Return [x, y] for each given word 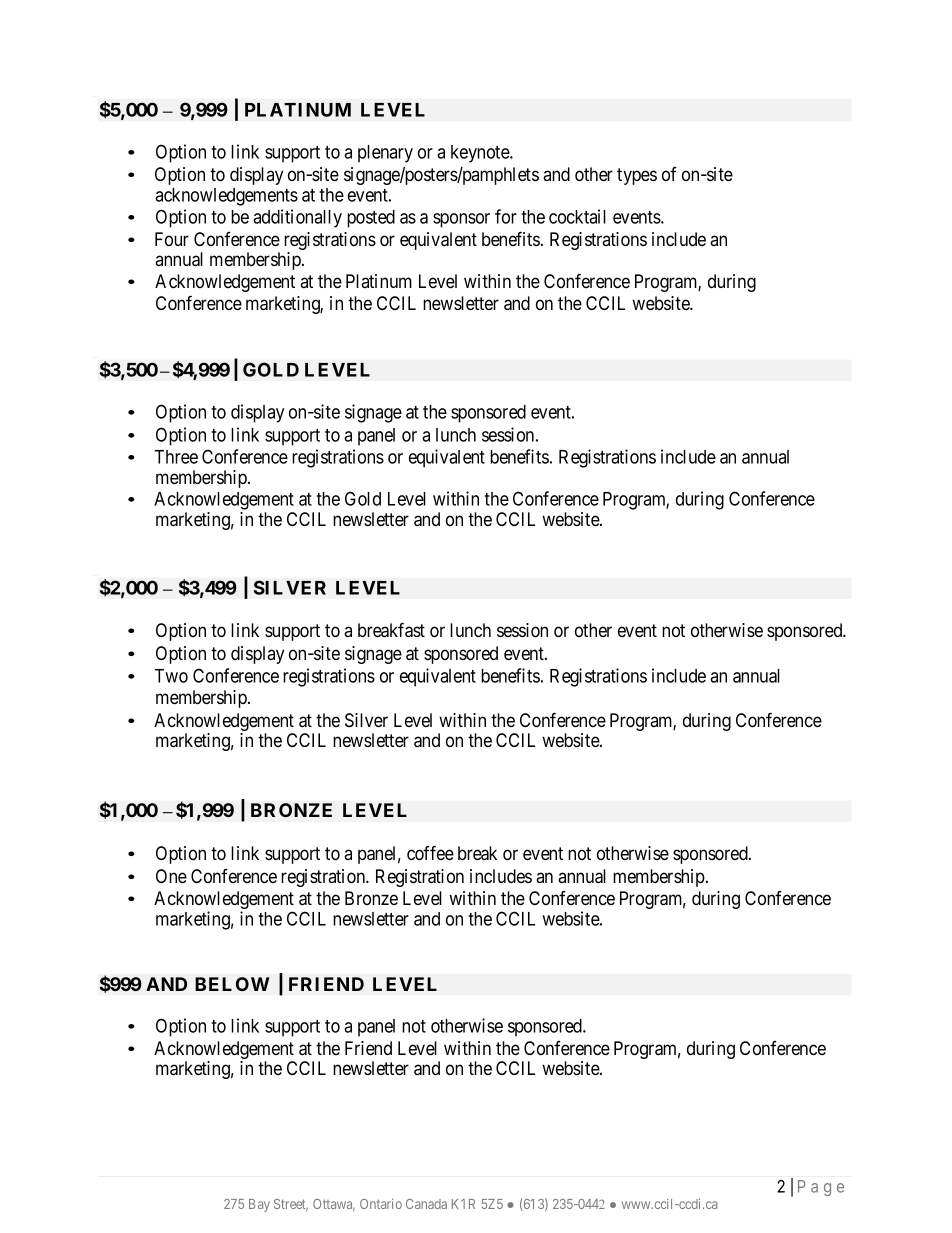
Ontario [381, 1203]
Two [171, 676]
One [171, 876]
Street [291, 1205]
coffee [430, 853]
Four [172, 239]
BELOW [232, 984]
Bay [259, 1205]
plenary [385, 154]
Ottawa [334, 1205]
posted [371, 219]
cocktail [577, 216]
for [506, 216]
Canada [426, 1204]
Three [176, 457]
